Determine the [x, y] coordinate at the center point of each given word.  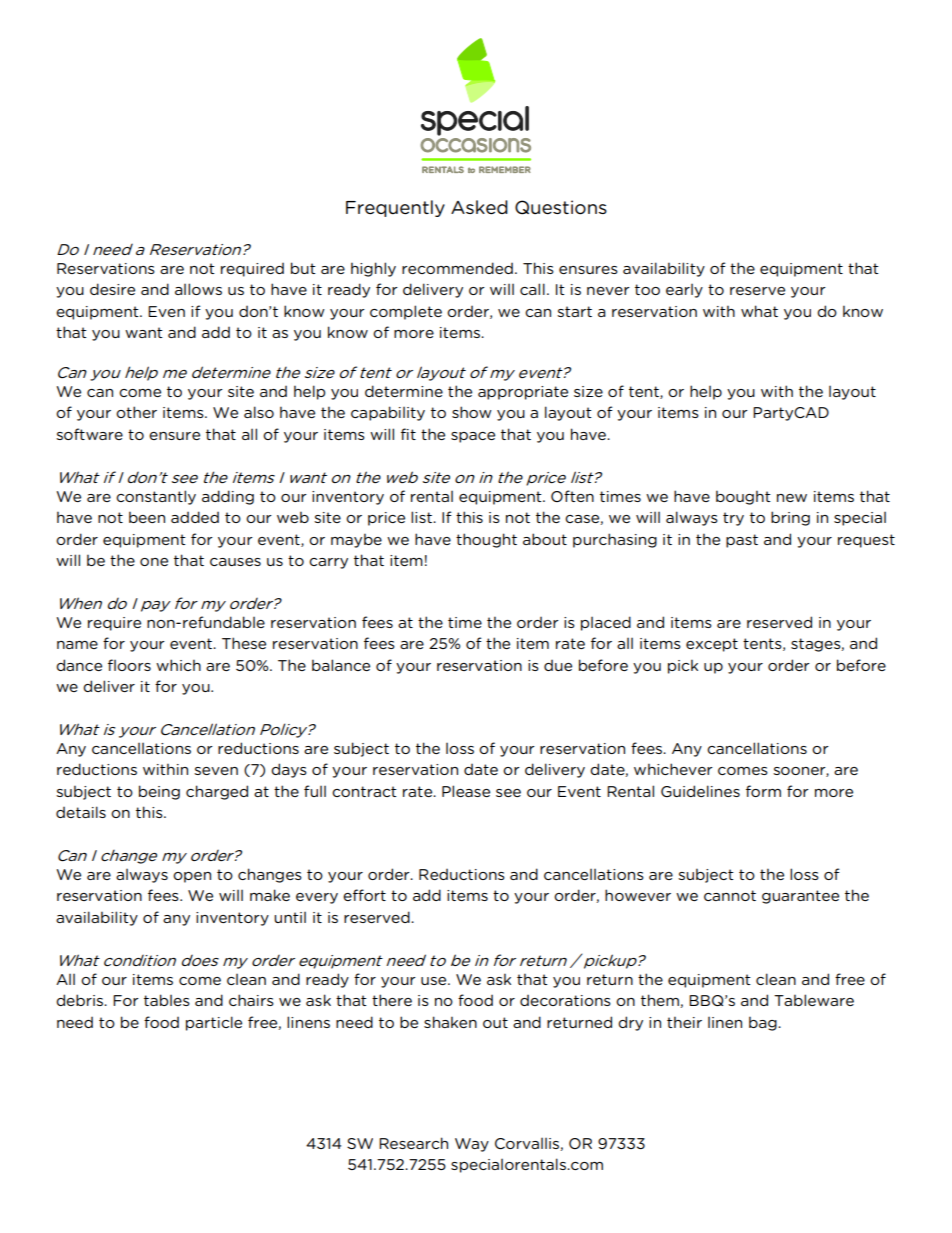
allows [198, 289]
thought [486, 540]
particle [214, 1023]
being [159, 792]
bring [790, 518]
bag [764, 1023]
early [684, 291]
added [195, 517]
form [763, 791]
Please [466, 791]
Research [413, 1143]
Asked [479, 207]
